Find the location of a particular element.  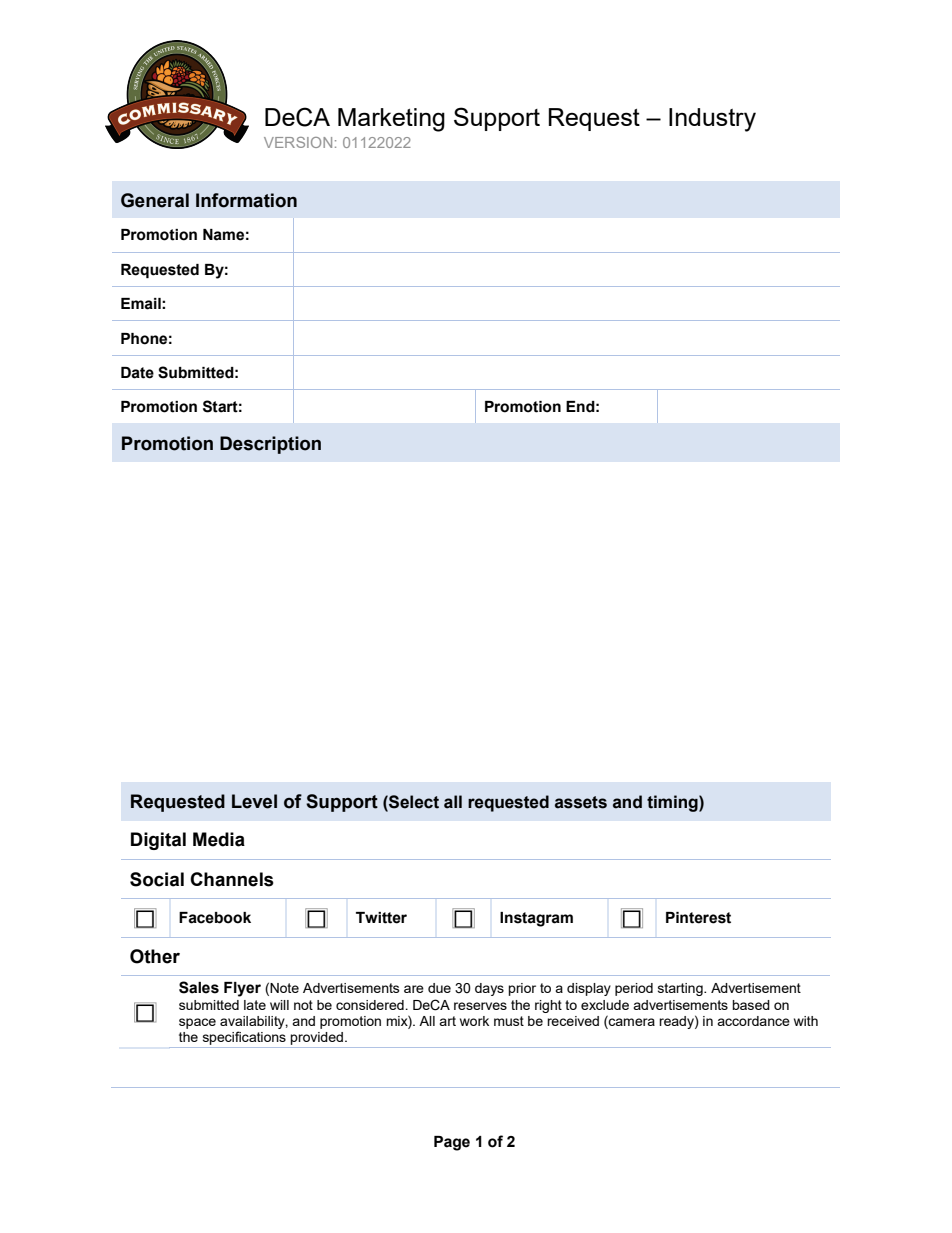

Twitter is located at coordinates (381, 918).
